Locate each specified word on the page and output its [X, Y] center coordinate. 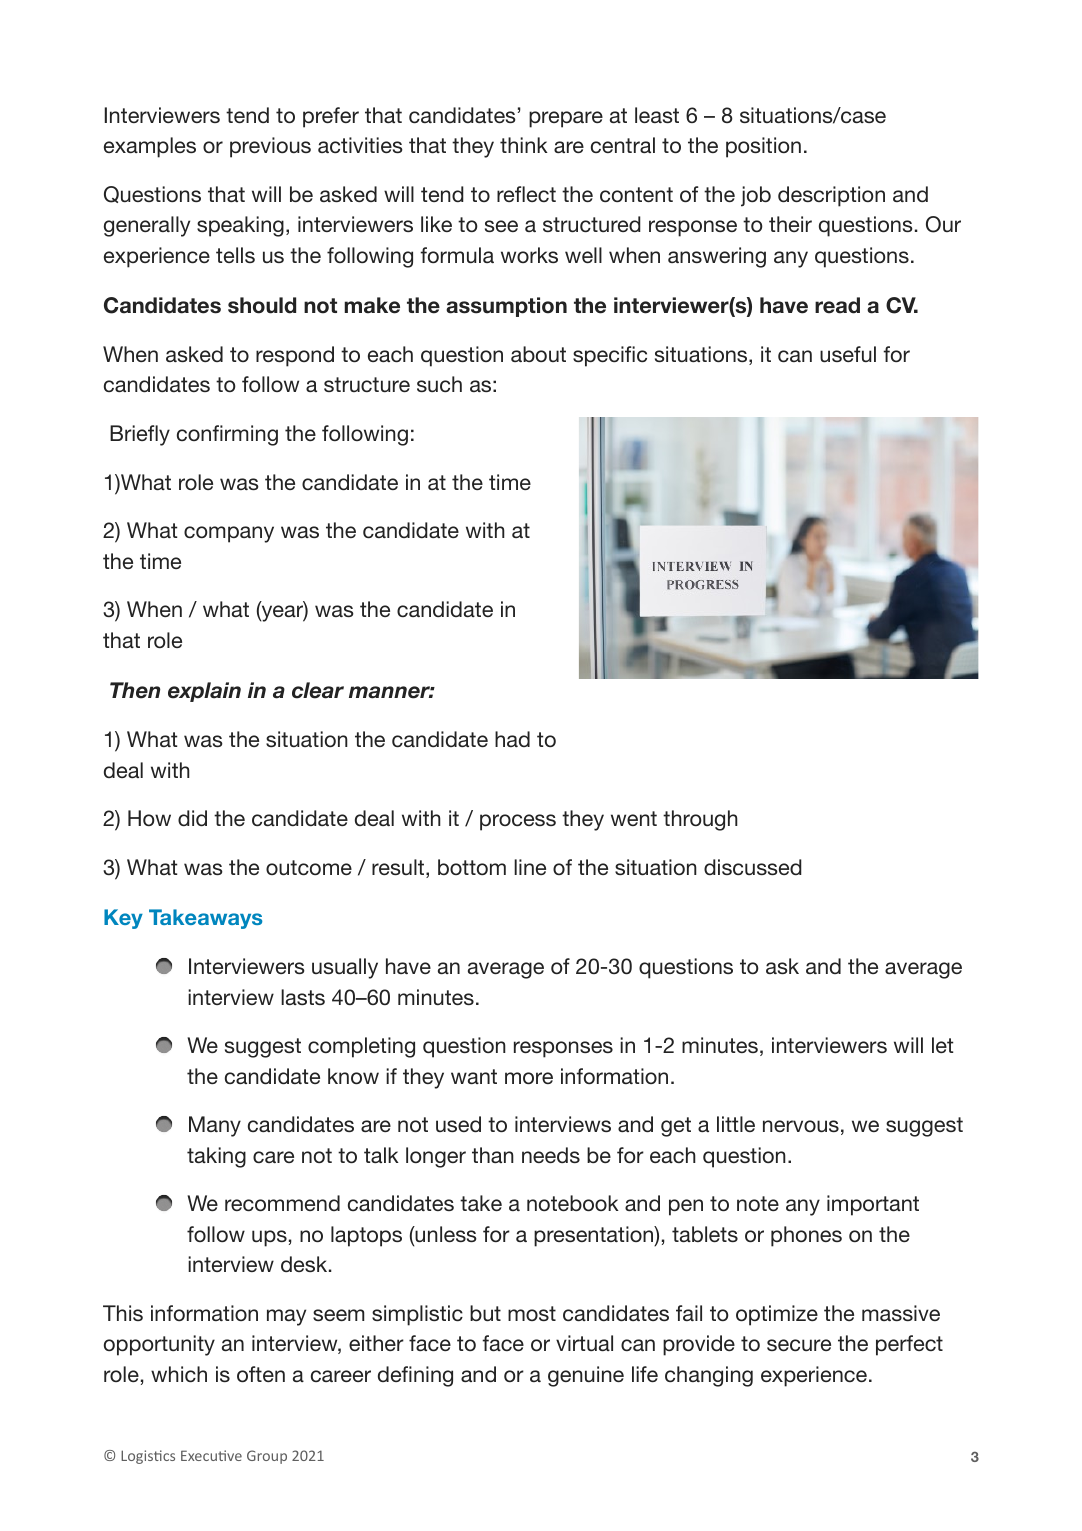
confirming [227, 435]
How [149, 818]
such [439, 384]
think [524, 145]
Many [215, 1126]
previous [270, 147]
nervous [801, 1126]
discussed [753, 867]
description [831, 196]
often [261, 1374]
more [529, 1078]
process [518, 822]
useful [848, 354]
